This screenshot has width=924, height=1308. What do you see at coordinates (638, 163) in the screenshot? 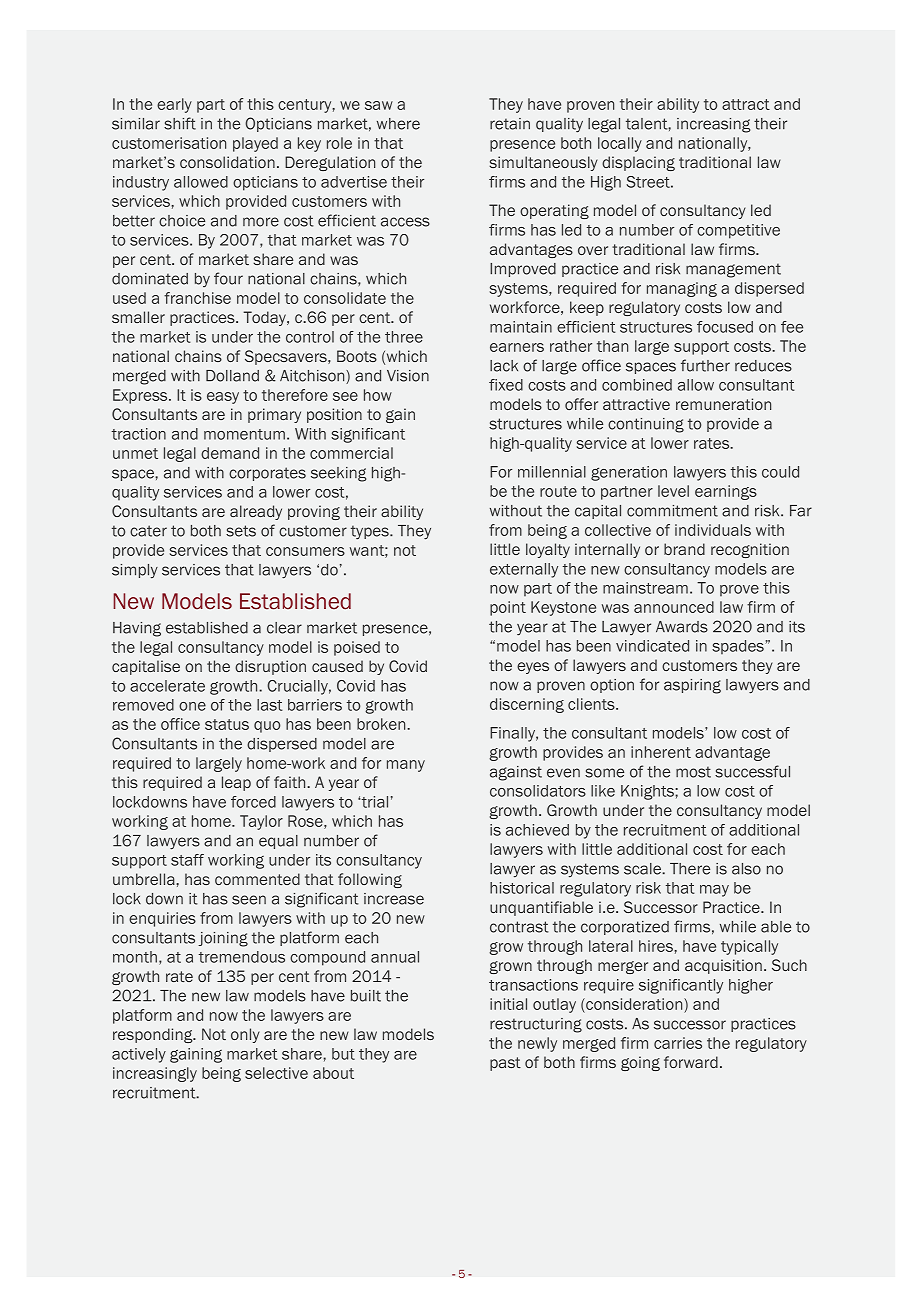
I see `displacing` at bounding box center [638, 163].
